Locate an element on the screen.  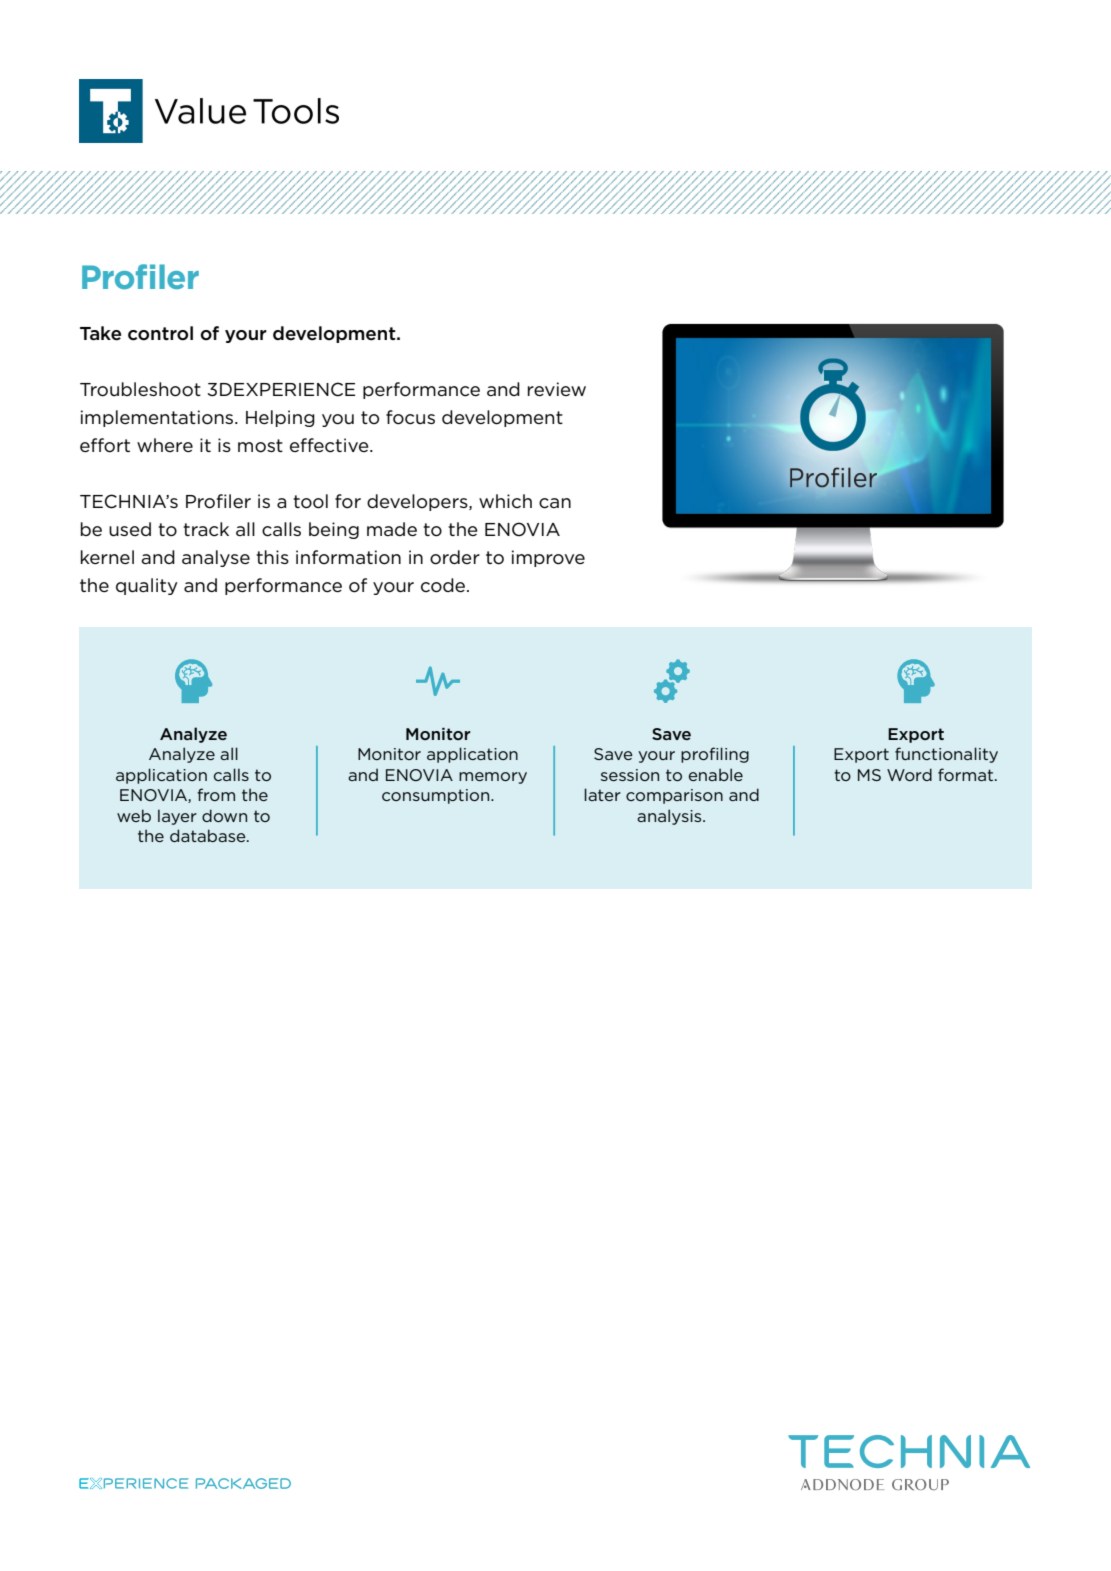
can is located at coordinates (555, 503).
